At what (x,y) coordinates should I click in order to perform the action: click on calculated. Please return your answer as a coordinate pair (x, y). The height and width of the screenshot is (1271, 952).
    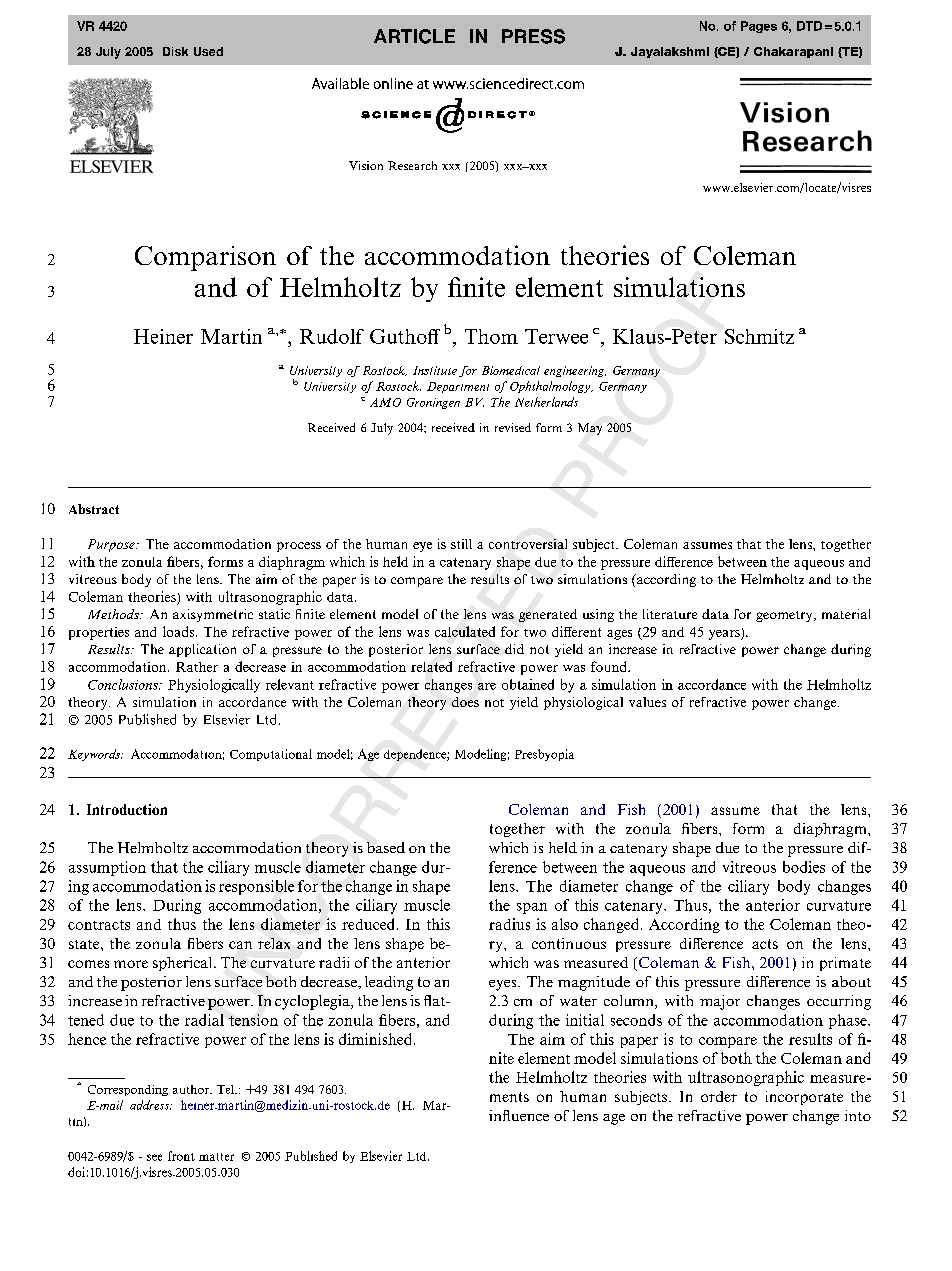
    Looking at the image, I should click on (465, 631).
